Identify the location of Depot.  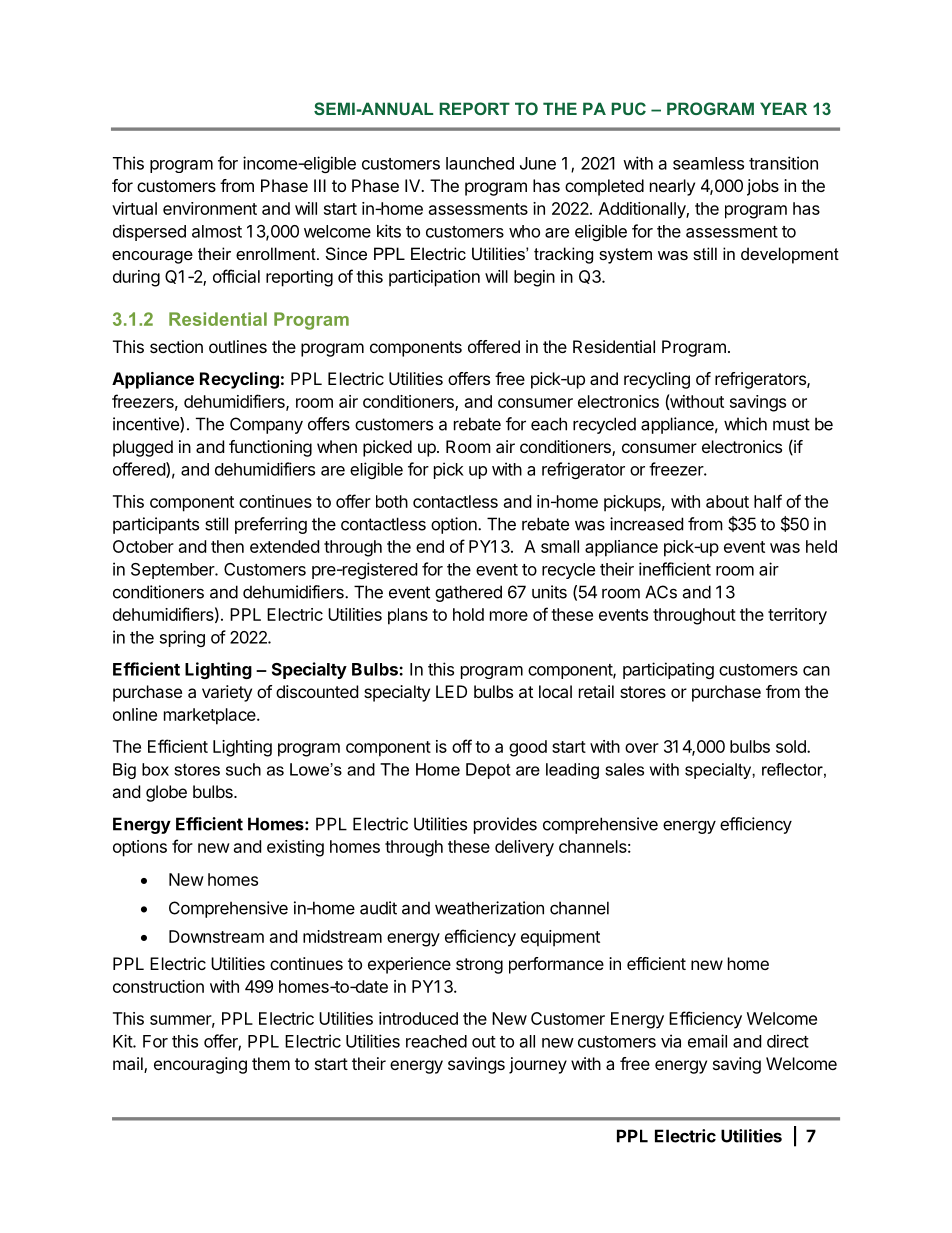
(488, 771).
